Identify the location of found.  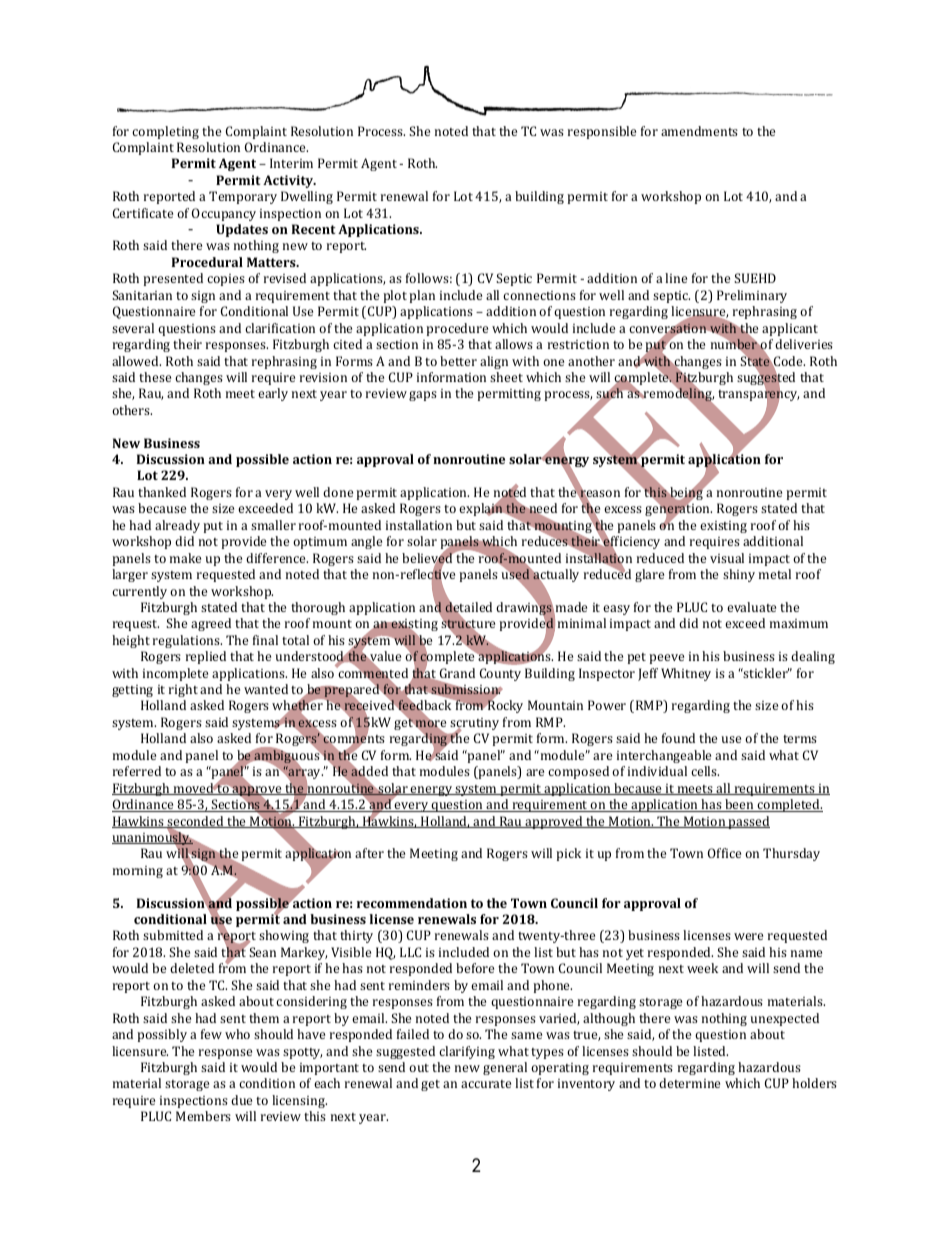
(678, 738).
